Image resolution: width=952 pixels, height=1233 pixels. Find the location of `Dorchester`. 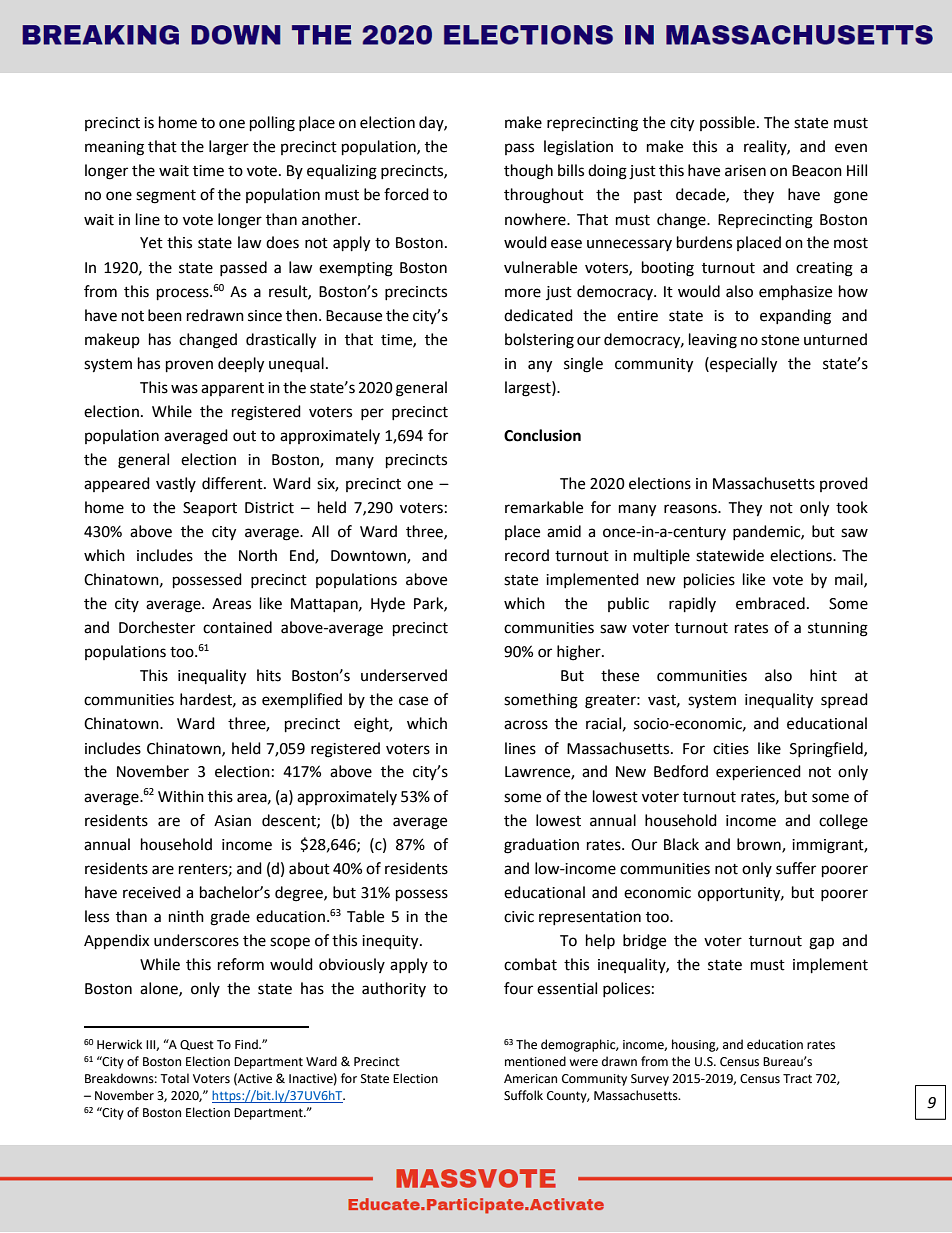

Dorchester is located at coordinates (157, 627).
